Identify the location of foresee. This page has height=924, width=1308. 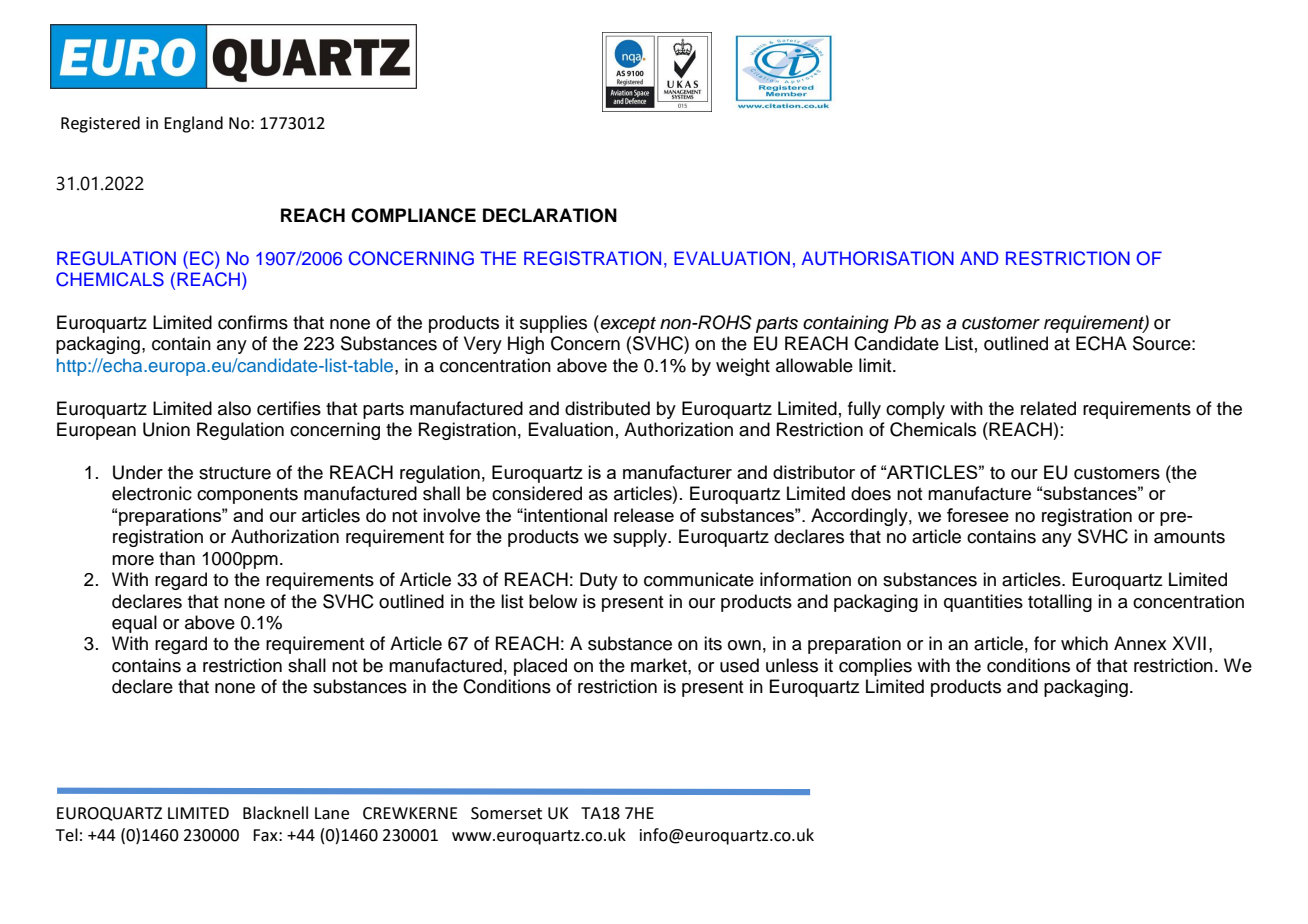
(978, 515).
